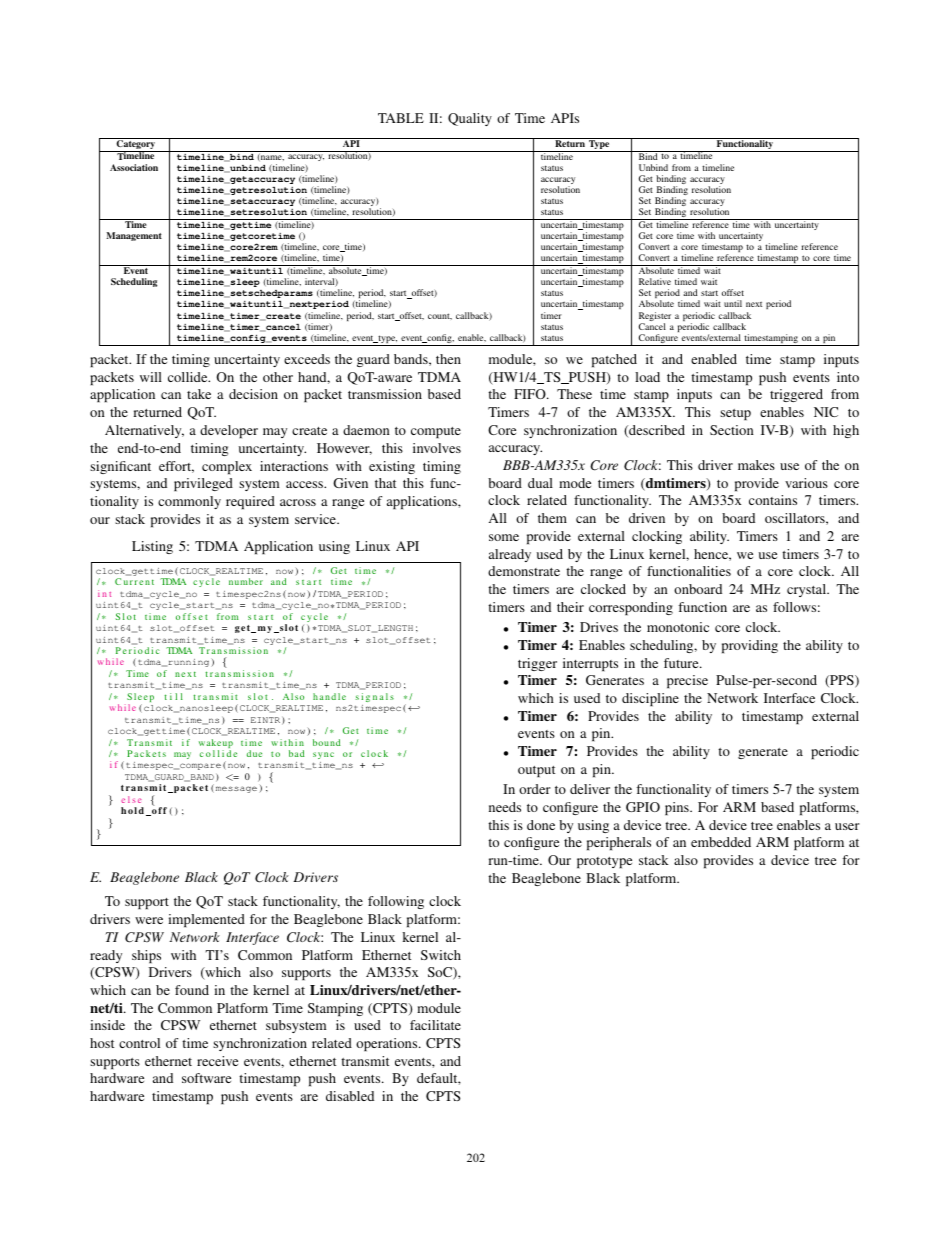  I want to click on Quality, so click(470, 119).
